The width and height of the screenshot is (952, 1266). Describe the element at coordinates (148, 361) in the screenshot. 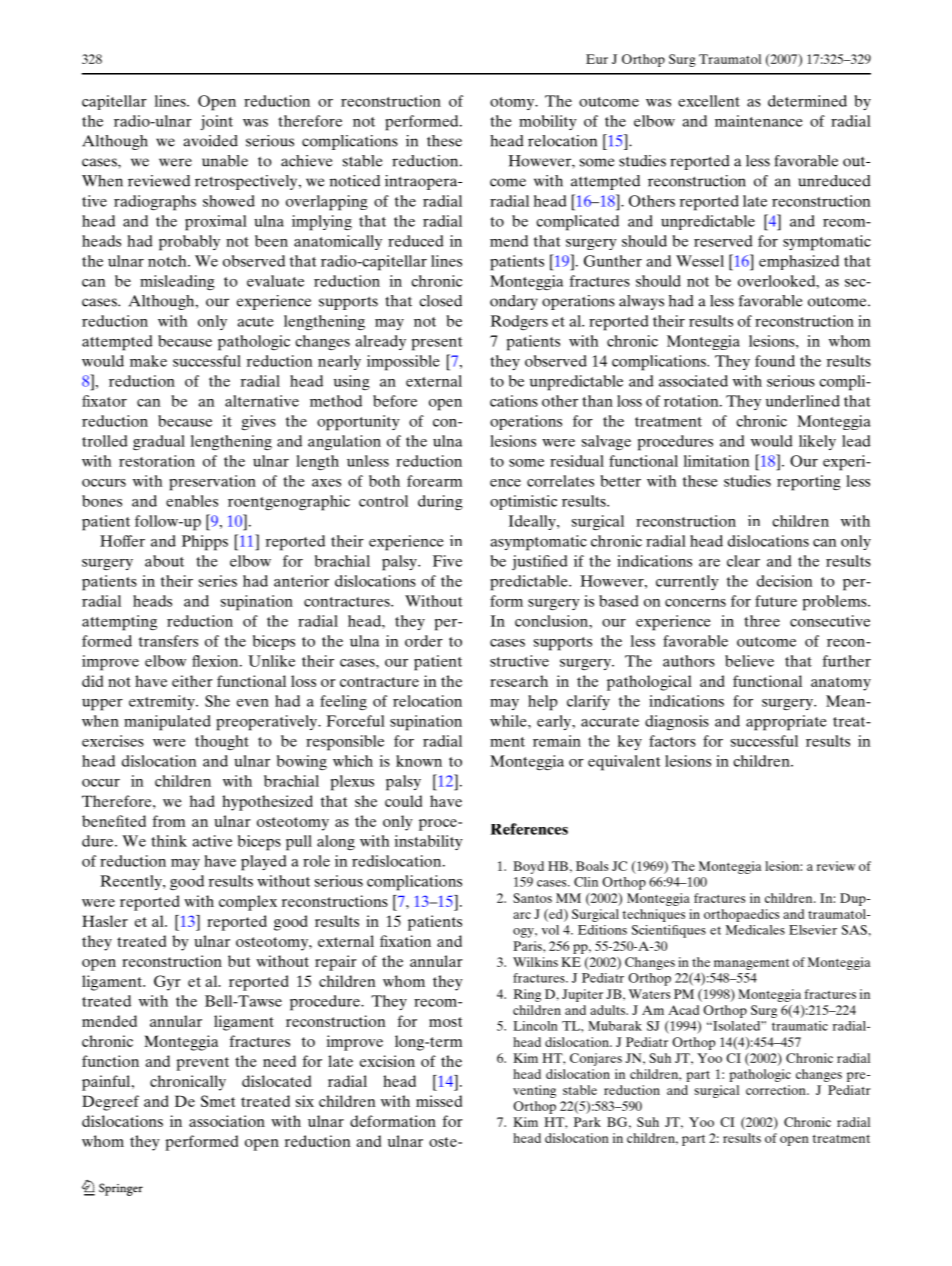

I see `make` at that location.
